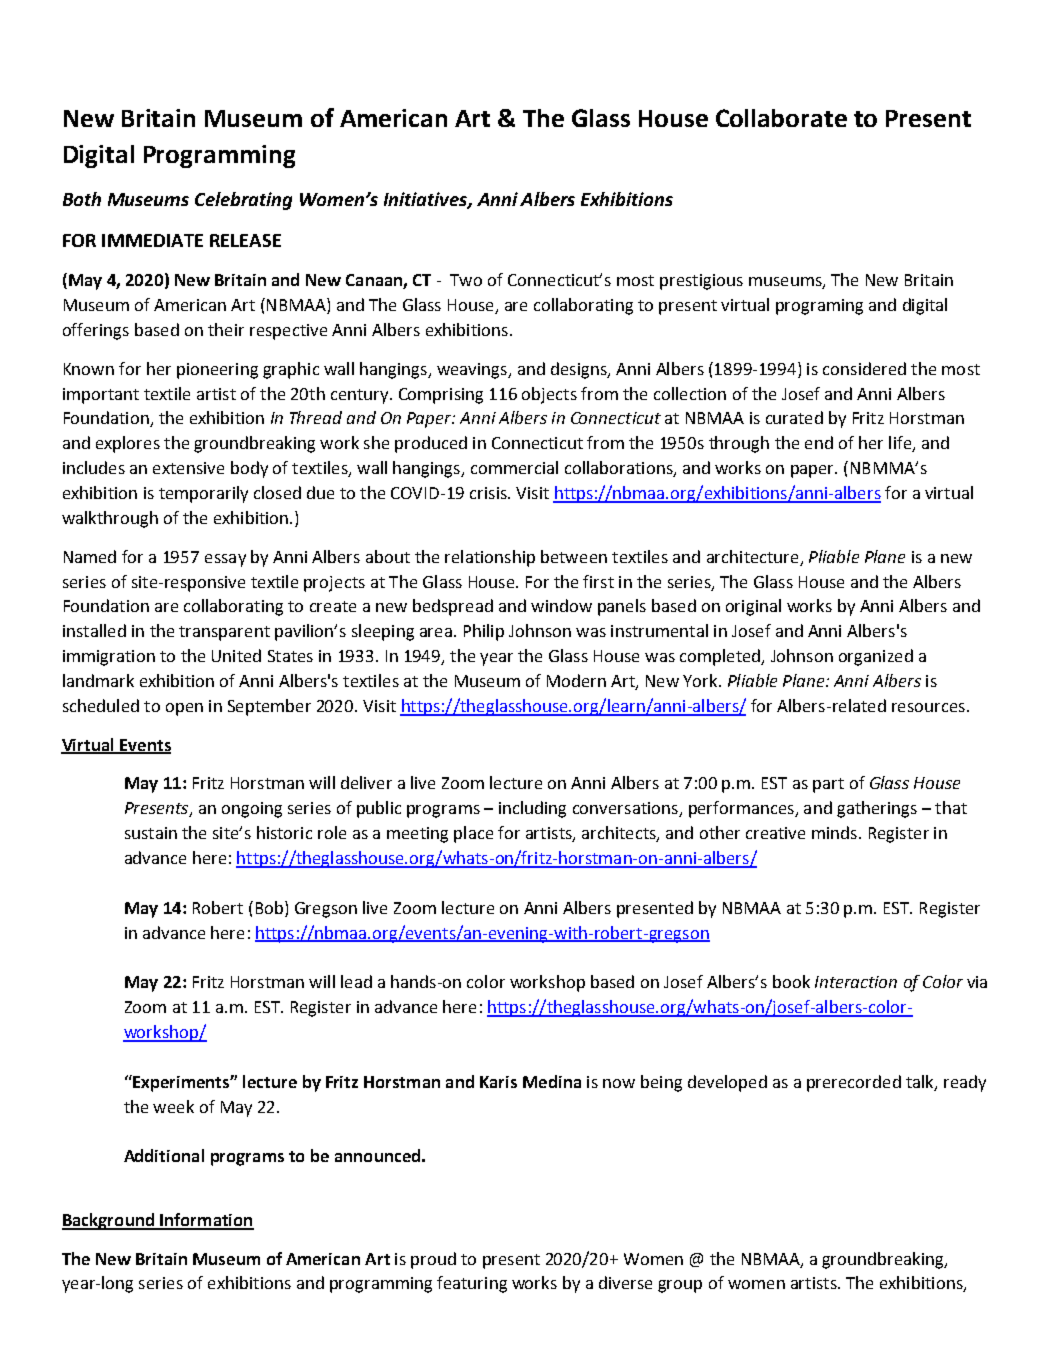 The width and height of the screenshot is (1051, 1360). Describe the element at coordinates (206, 1221) in the screenshot. I see `Information` at that location.
